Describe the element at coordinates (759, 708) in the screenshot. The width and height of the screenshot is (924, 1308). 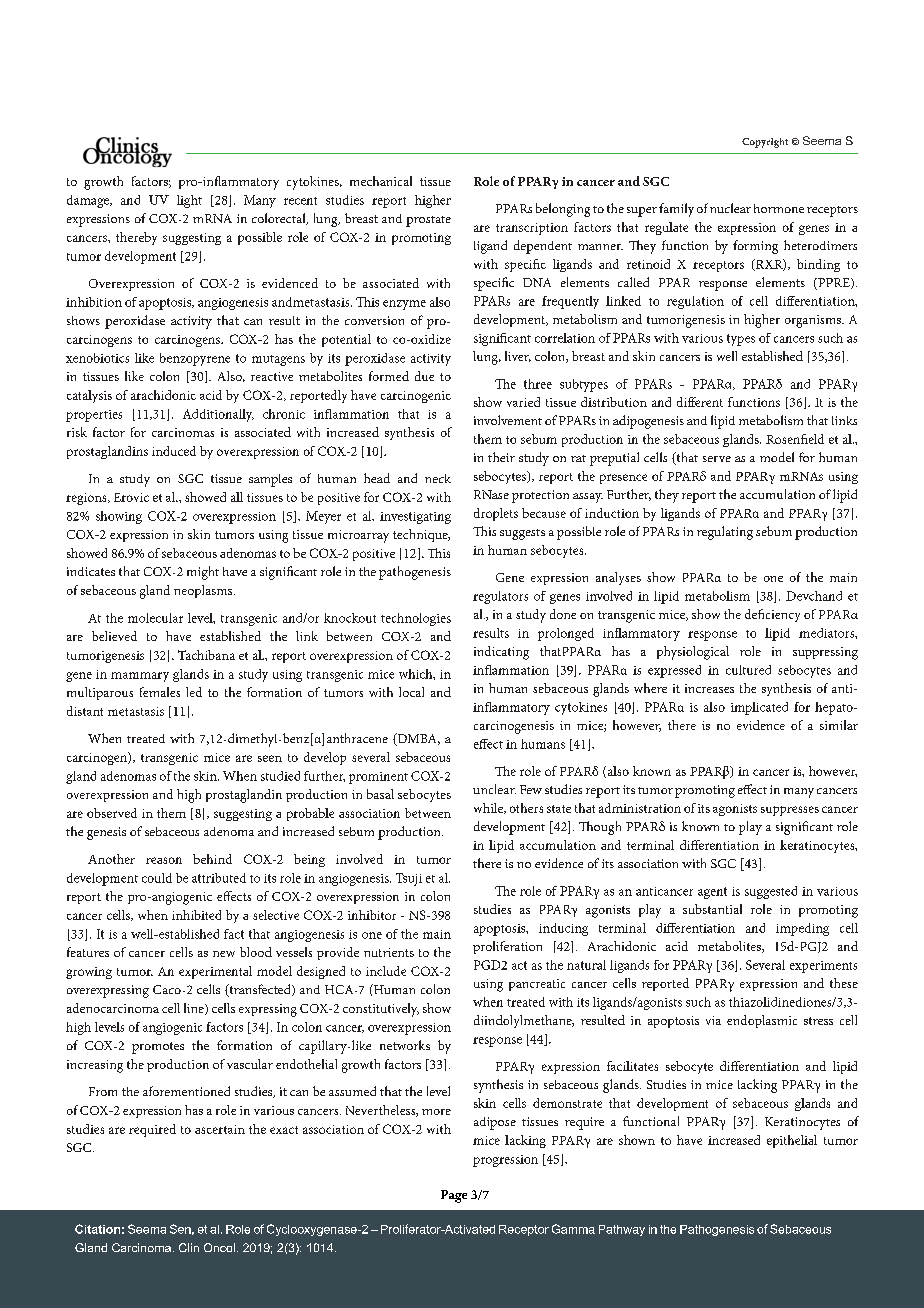
I see `implicated` at that location.
